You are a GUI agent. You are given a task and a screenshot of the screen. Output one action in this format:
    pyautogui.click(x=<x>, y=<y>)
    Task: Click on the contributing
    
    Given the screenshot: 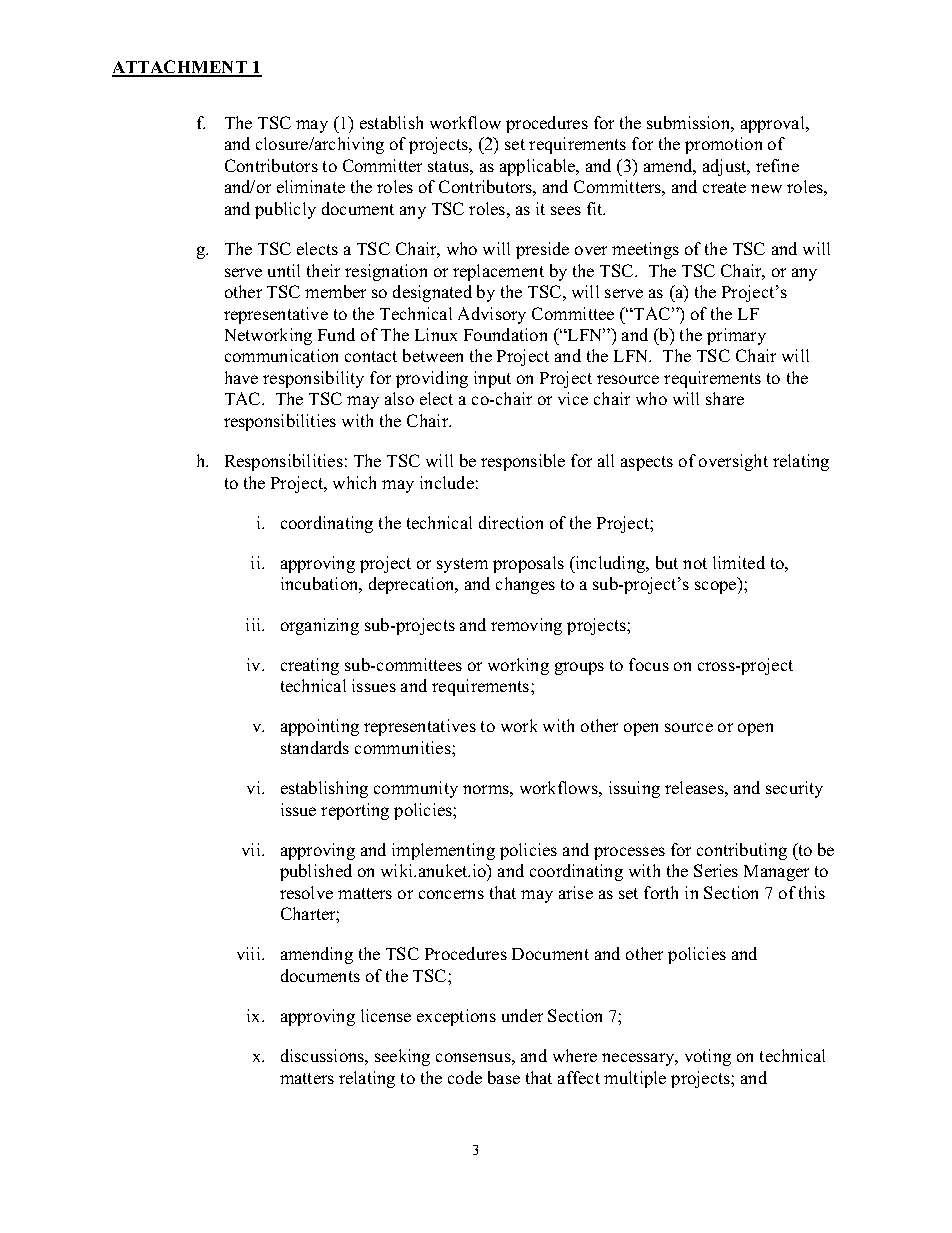 What is the action you would take?
    pyautogui.click(x=742, y=851)
